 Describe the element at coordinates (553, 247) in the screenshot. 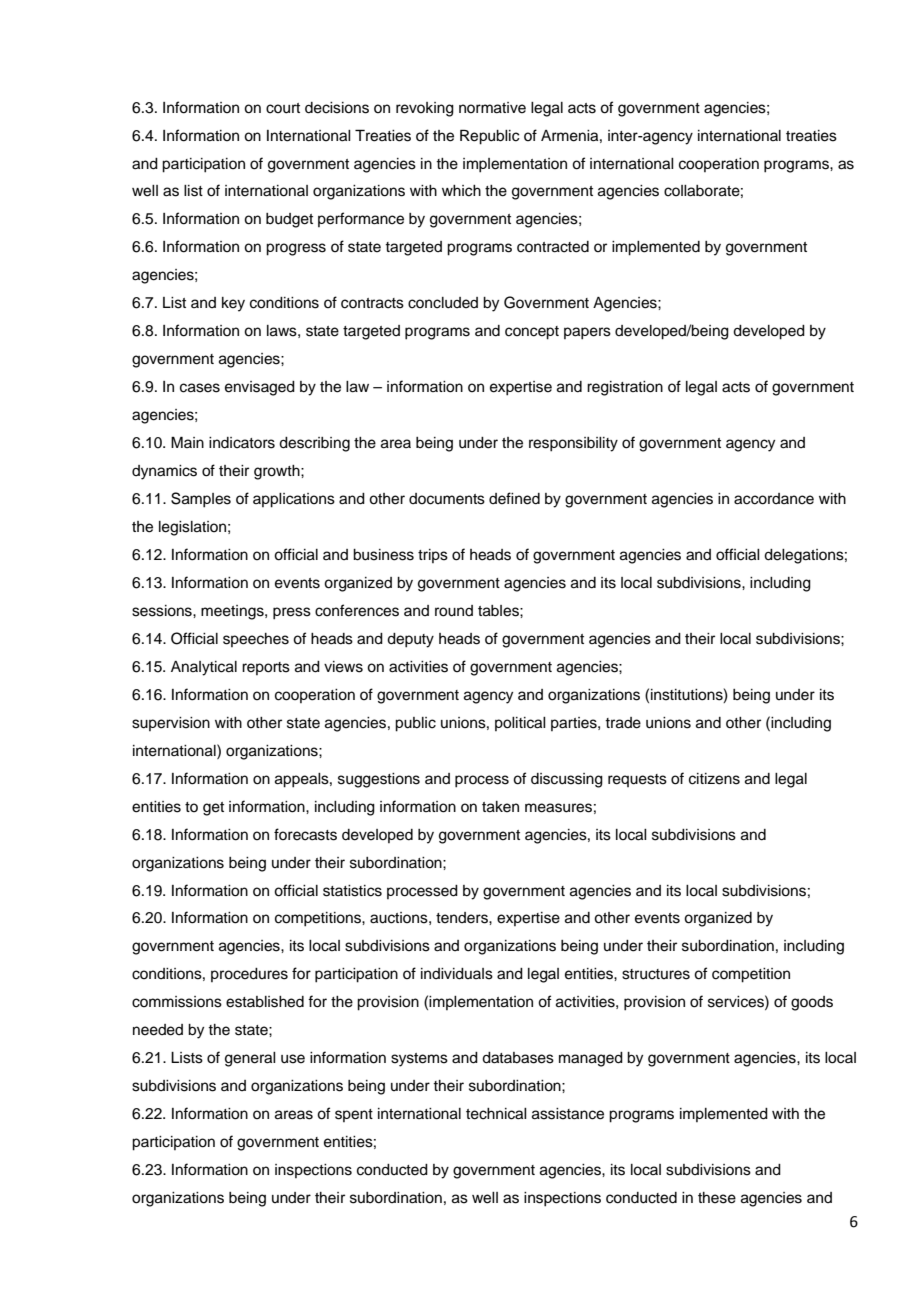

I see `contracted` at that location.
